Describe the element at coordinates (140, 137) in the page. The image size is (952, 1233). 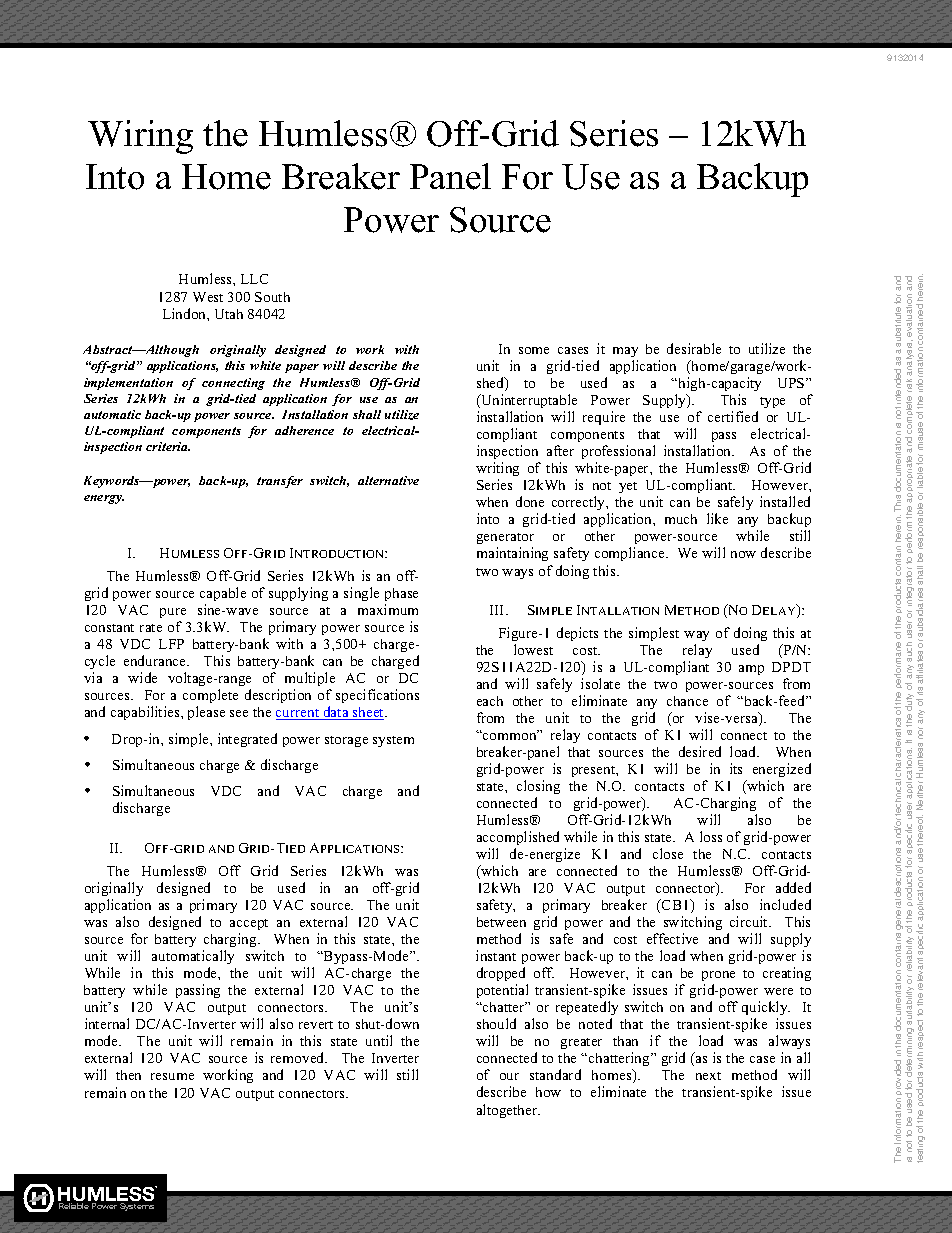
I see `Wiring` at that location.
